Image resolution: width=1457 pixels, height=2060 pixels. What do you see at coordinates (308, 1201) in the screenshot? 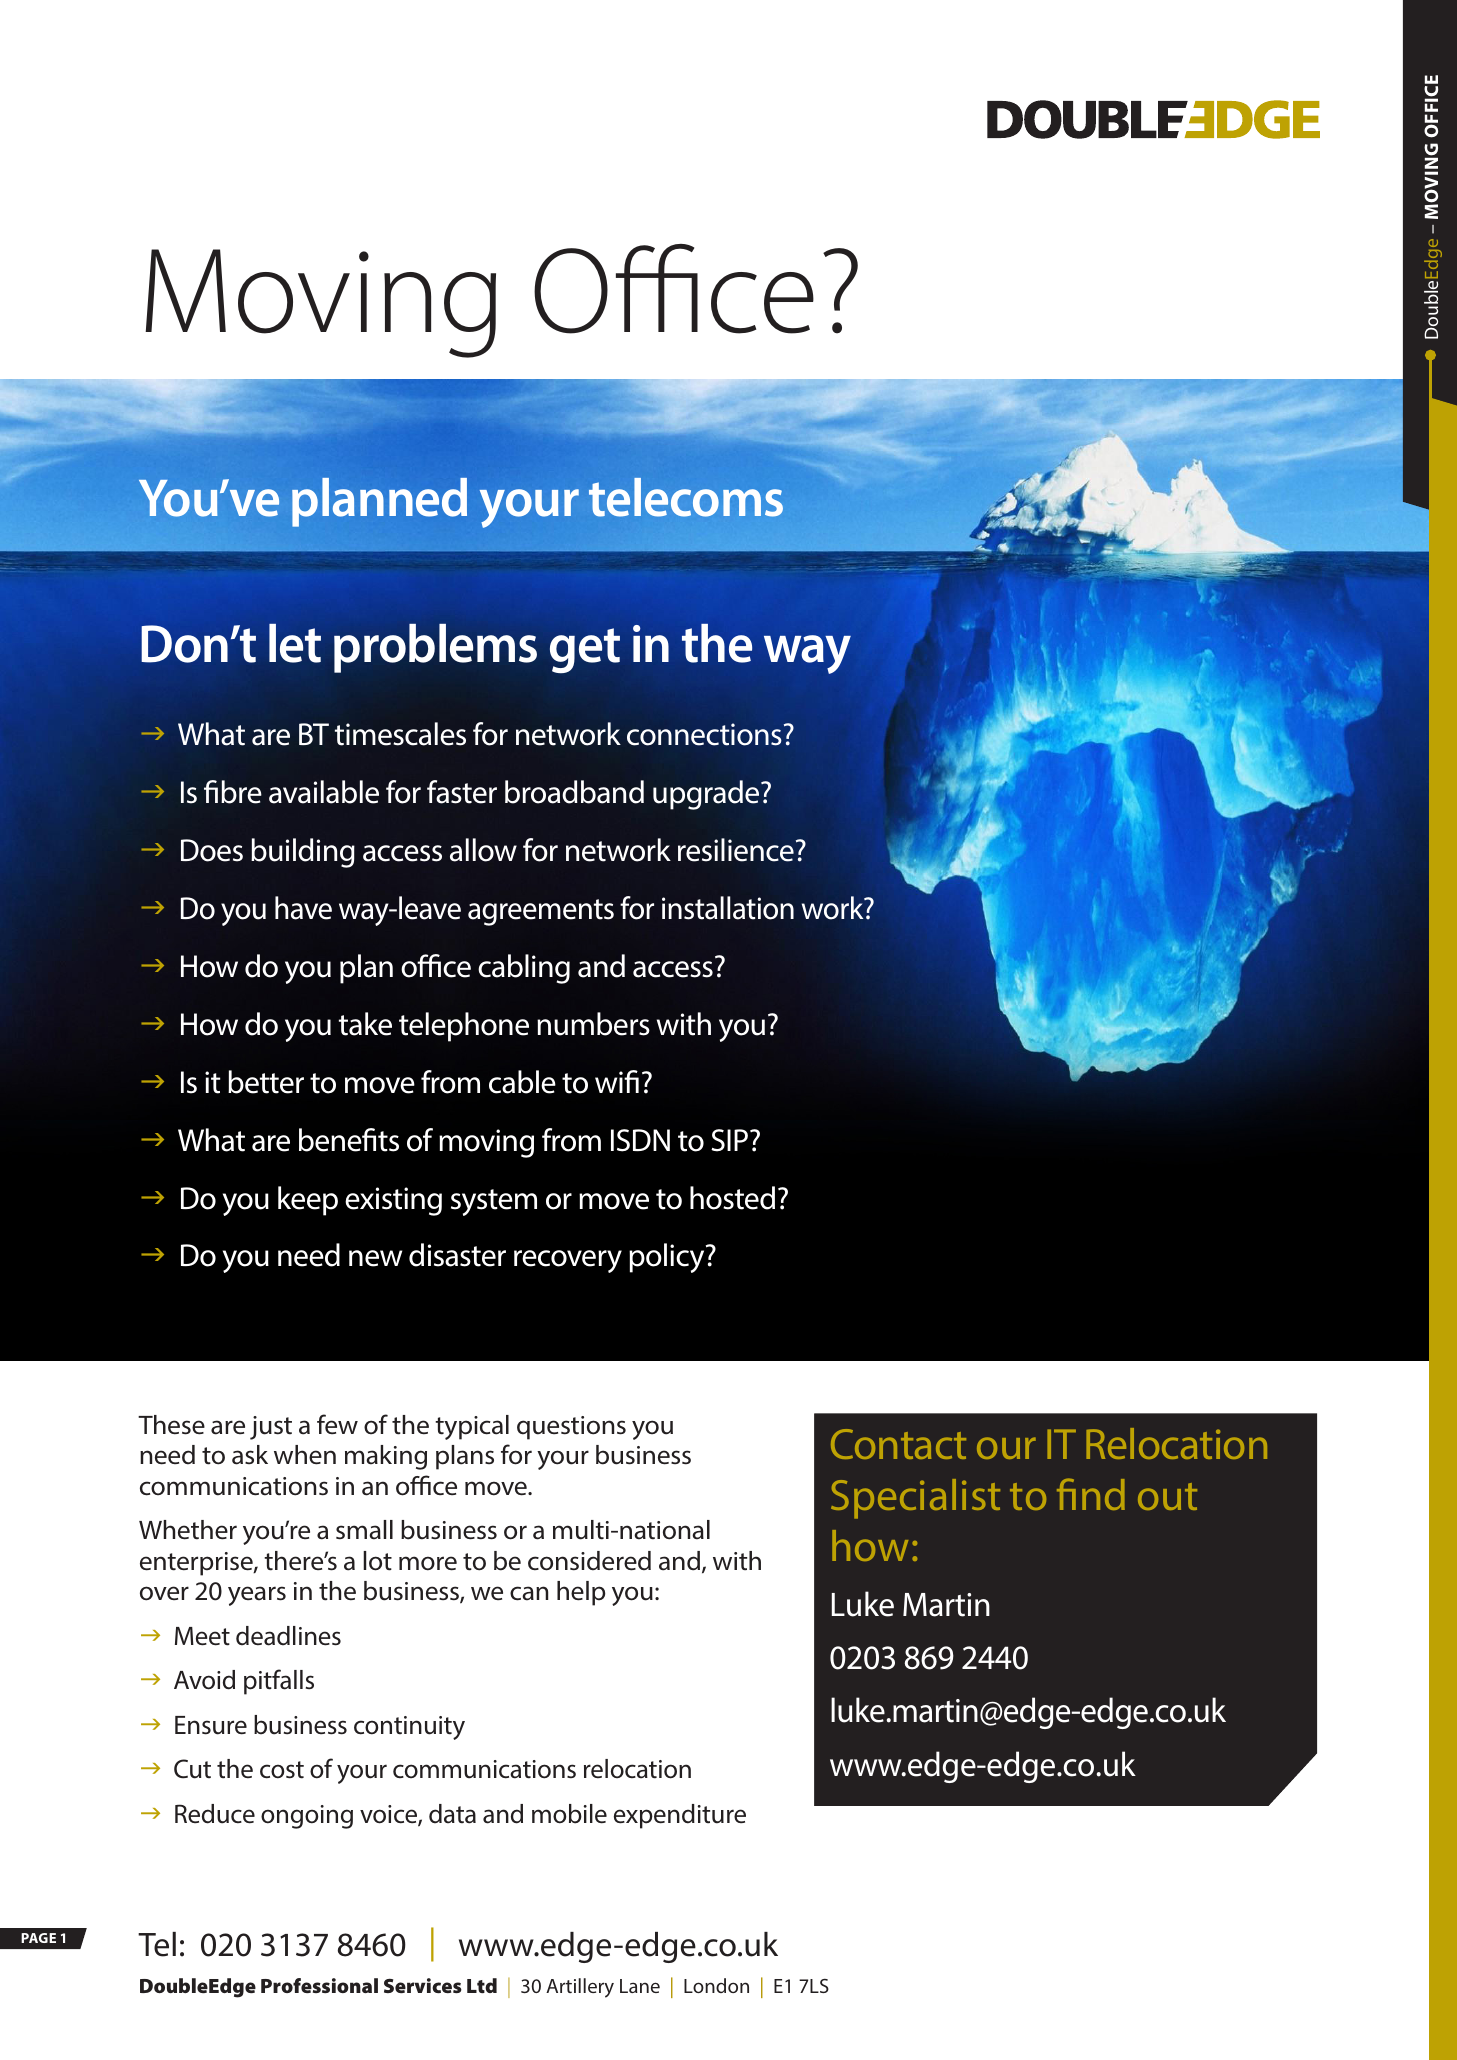
I see `keep` at bounding box center [308, 1201].
